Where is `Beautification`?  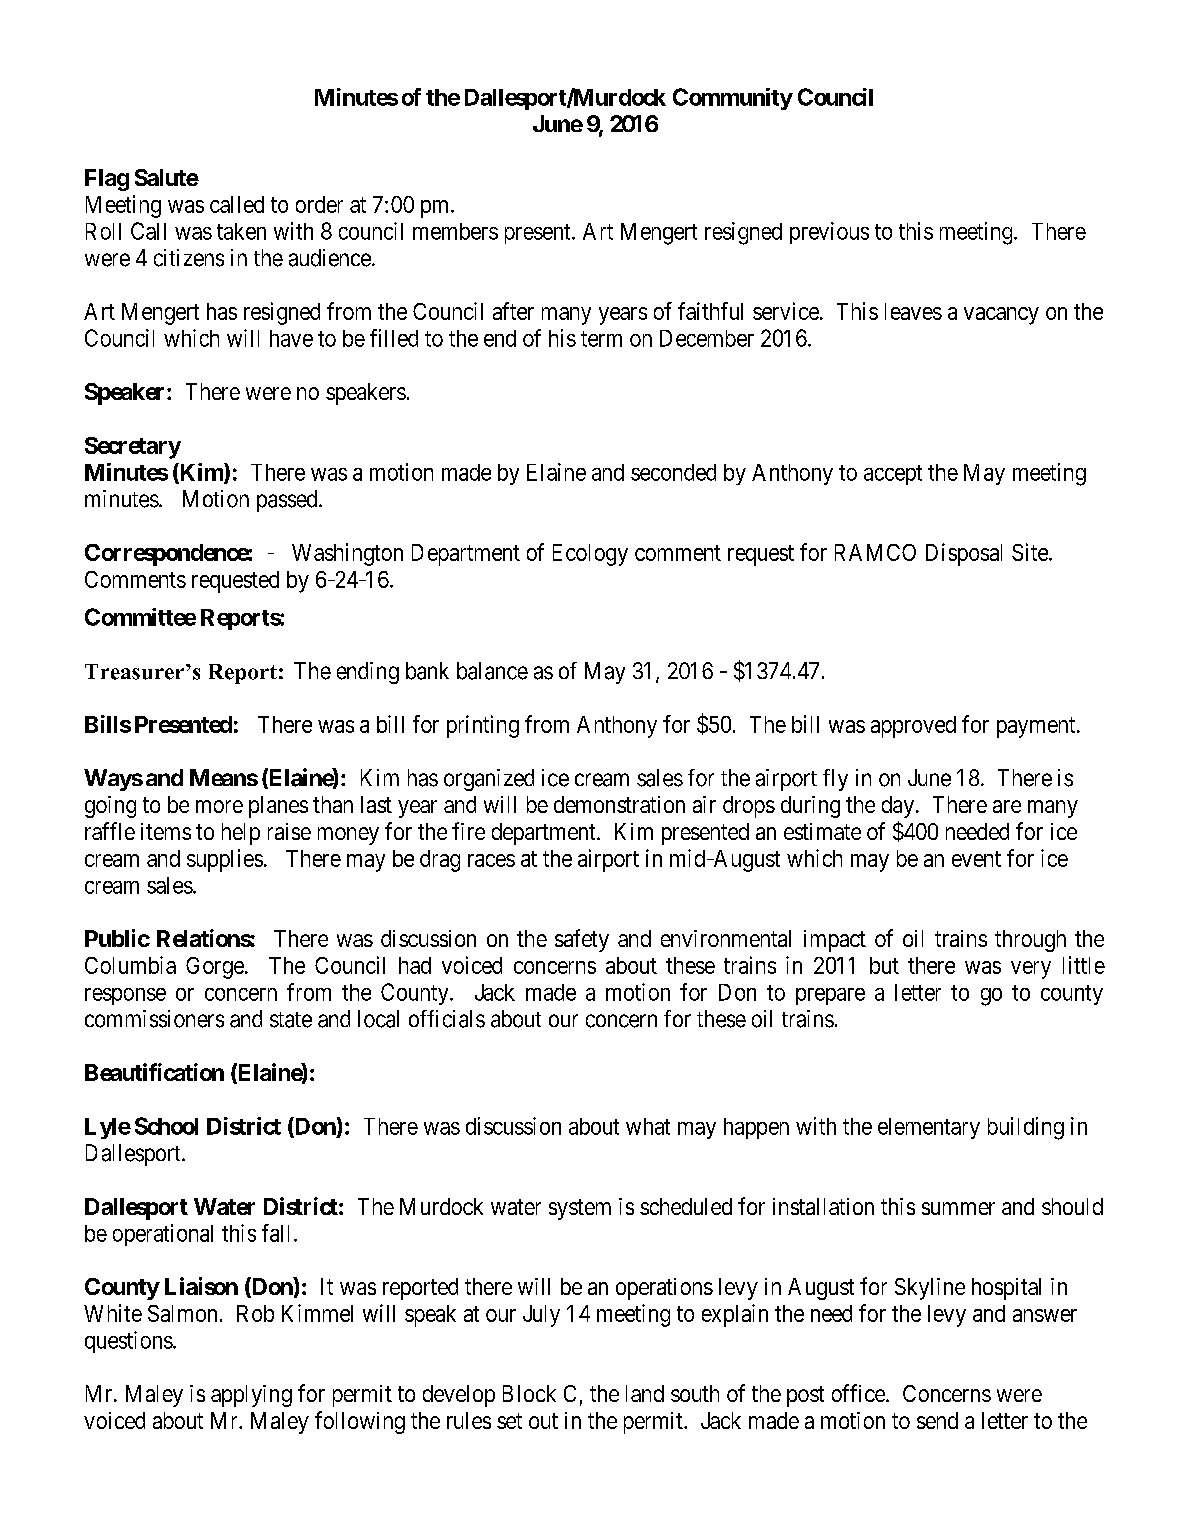 Beautification is located at coordinates (154, 1072).
